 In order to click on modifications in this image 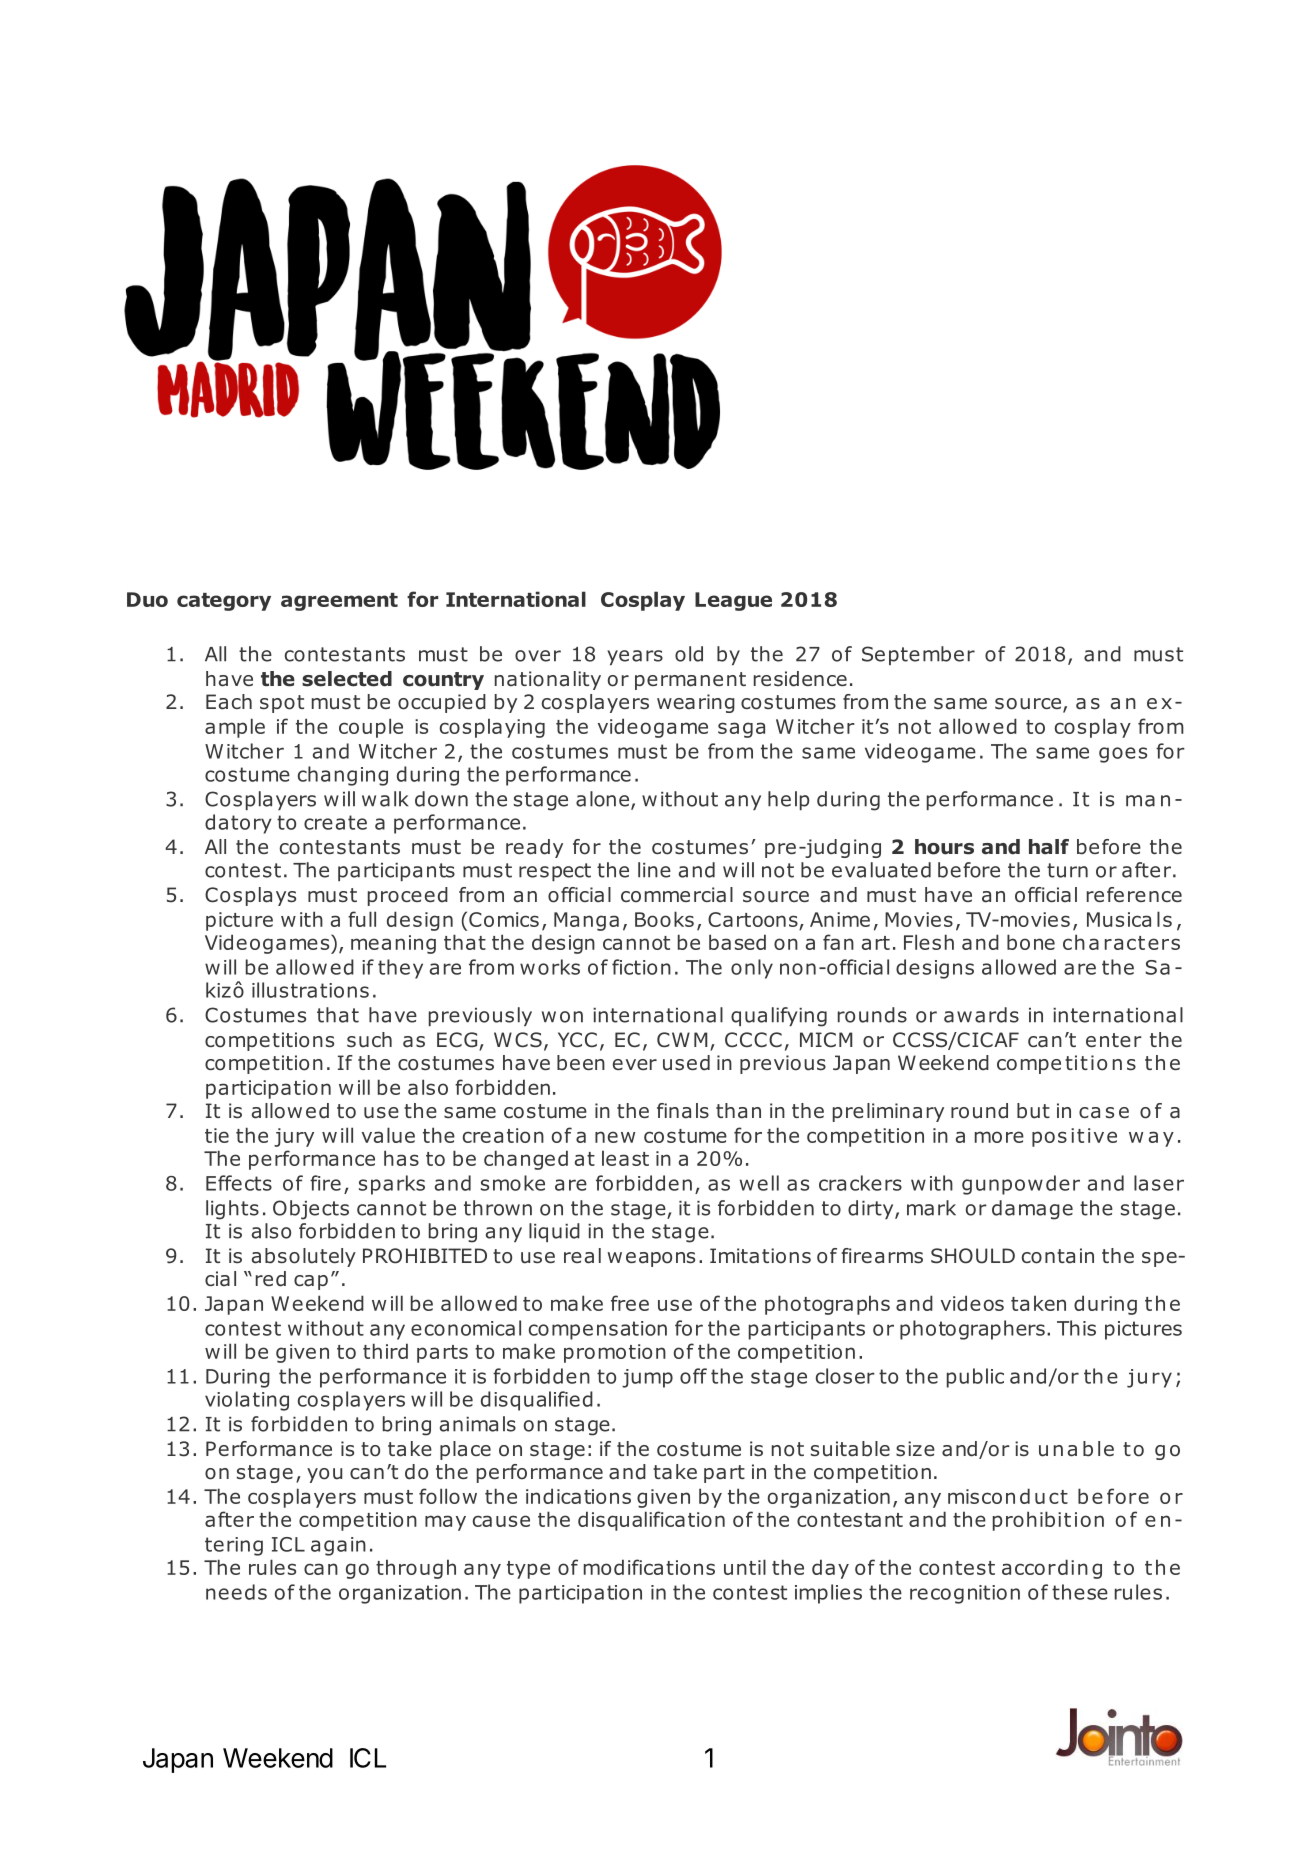, I will do `click(649, 1567)`.
